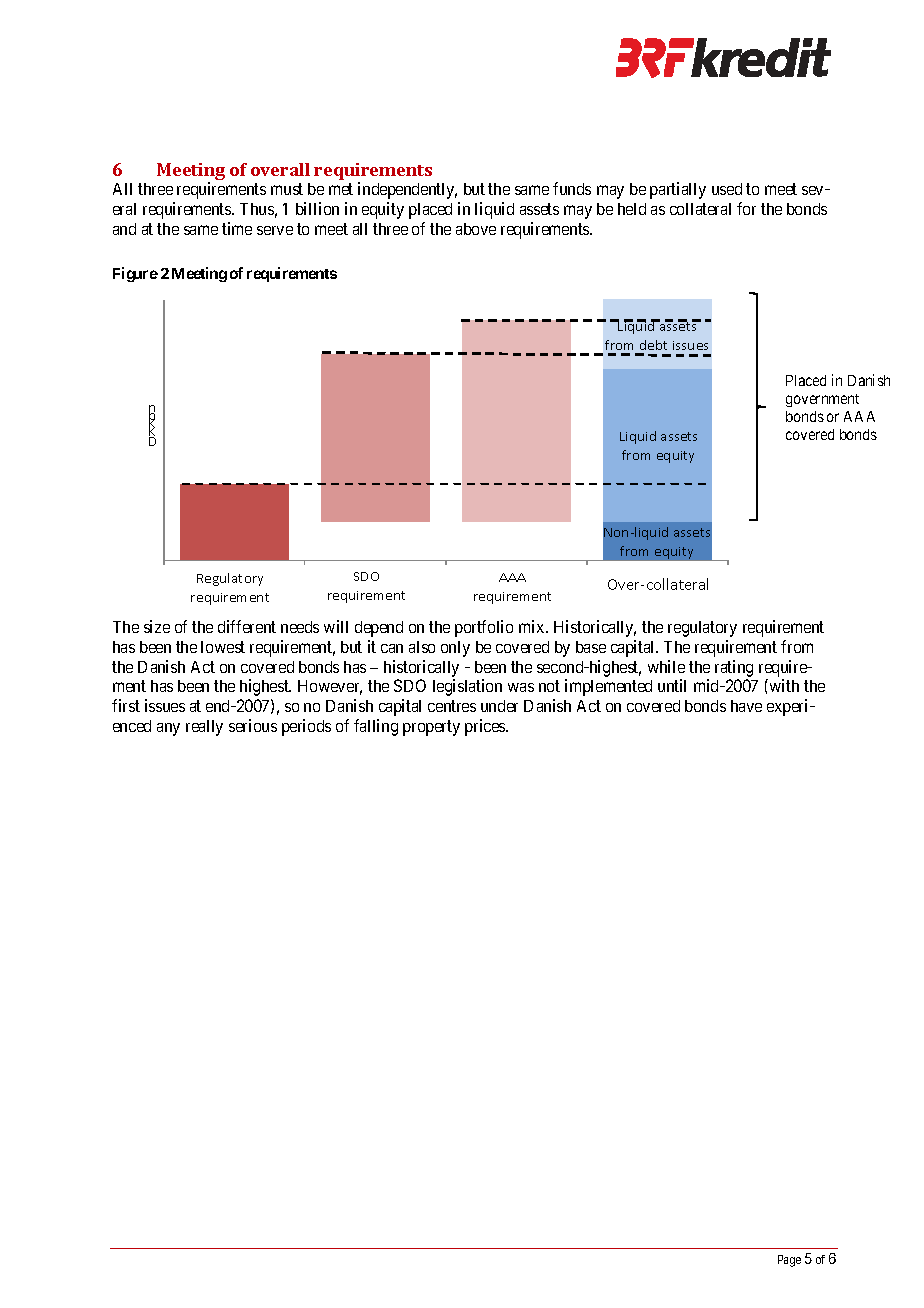 This image has width=924, height=1308. I want to click on really, so click(204, 728).
